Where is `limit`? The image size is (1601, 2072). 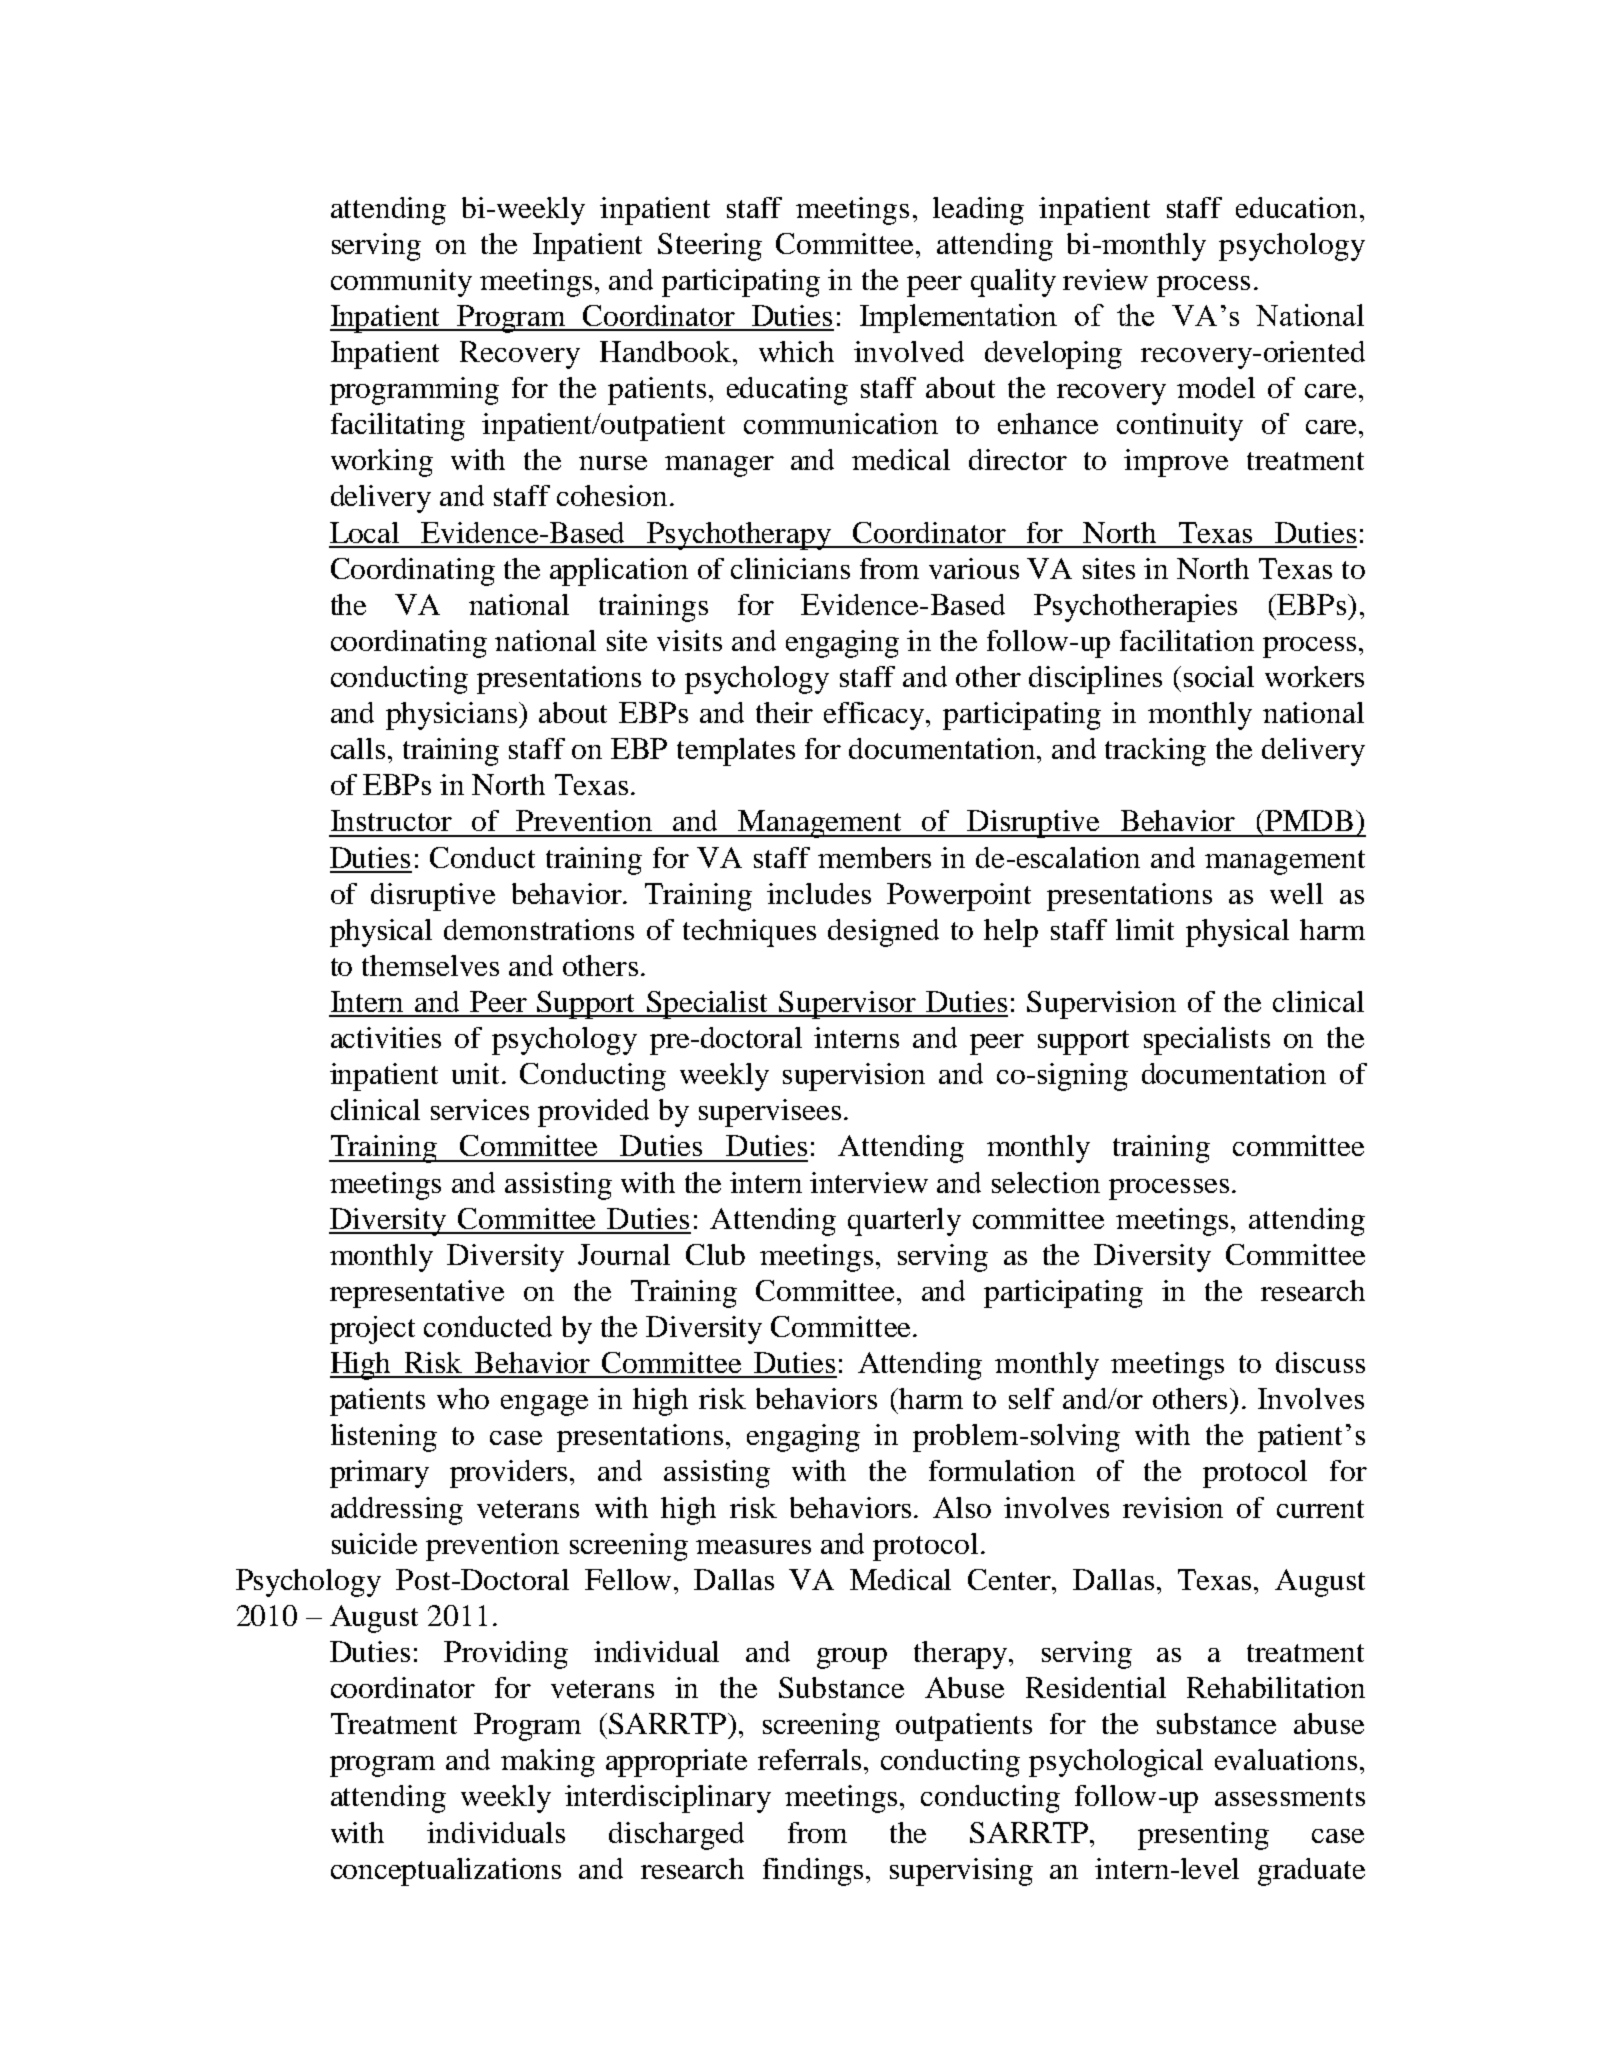
limit is located at coordinates (1145, 929).
